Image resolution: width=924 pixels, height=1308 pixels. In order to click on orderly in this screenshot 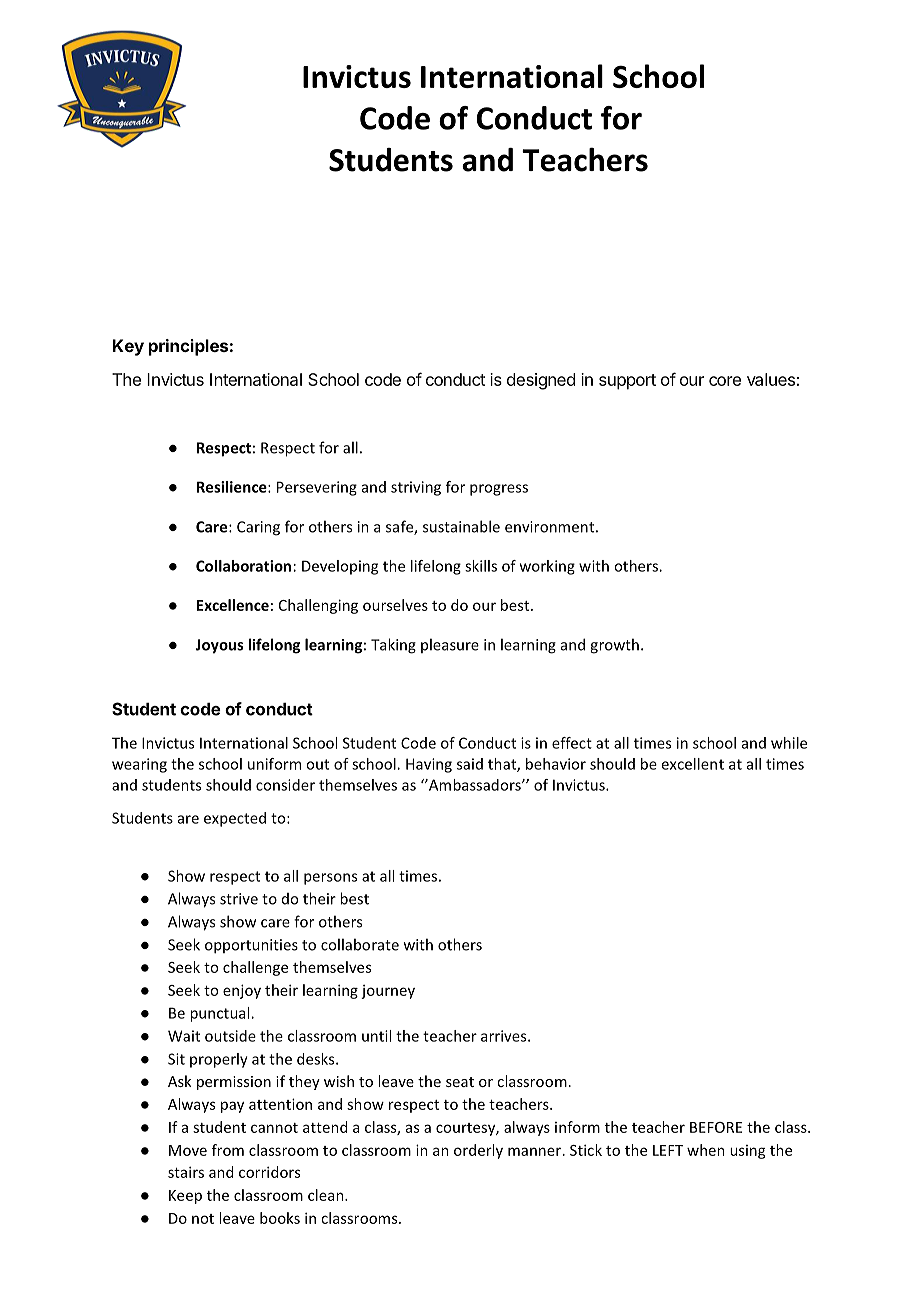, I will do `click(478, 1151)`.
